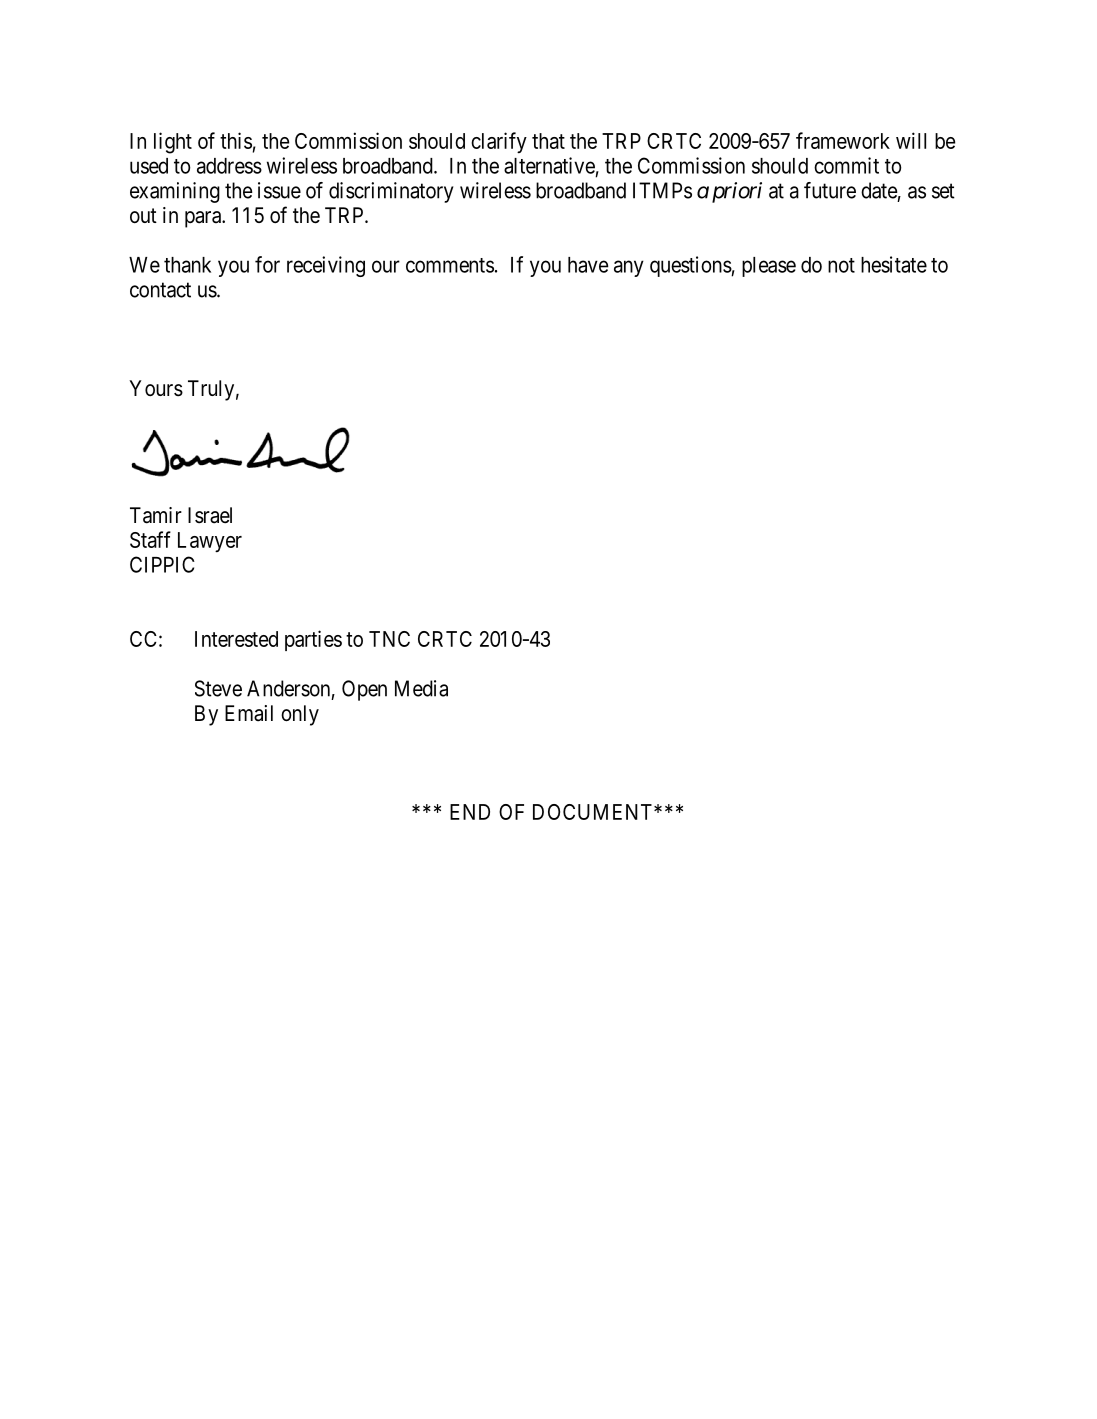 This screenshot has width=1097, height=1419. What do you see at coordinates (549, 165) in the screenshot?
I see `alternative` at bounding box center [549, 165].
